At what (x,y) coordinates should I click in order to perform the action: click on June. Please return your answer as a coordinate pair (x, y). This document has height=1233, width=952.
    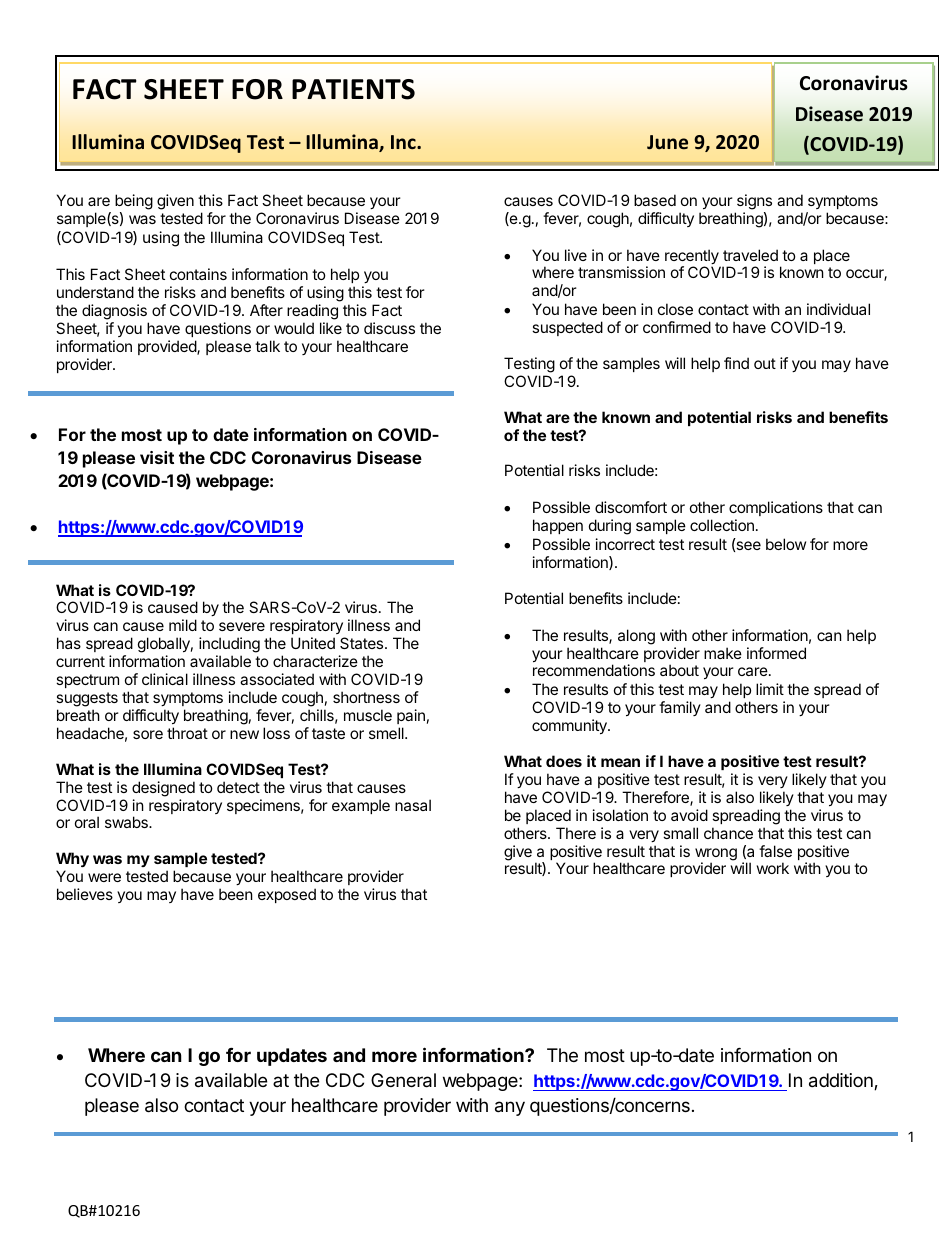
    Looking at the image, I should click on (667, 142).
